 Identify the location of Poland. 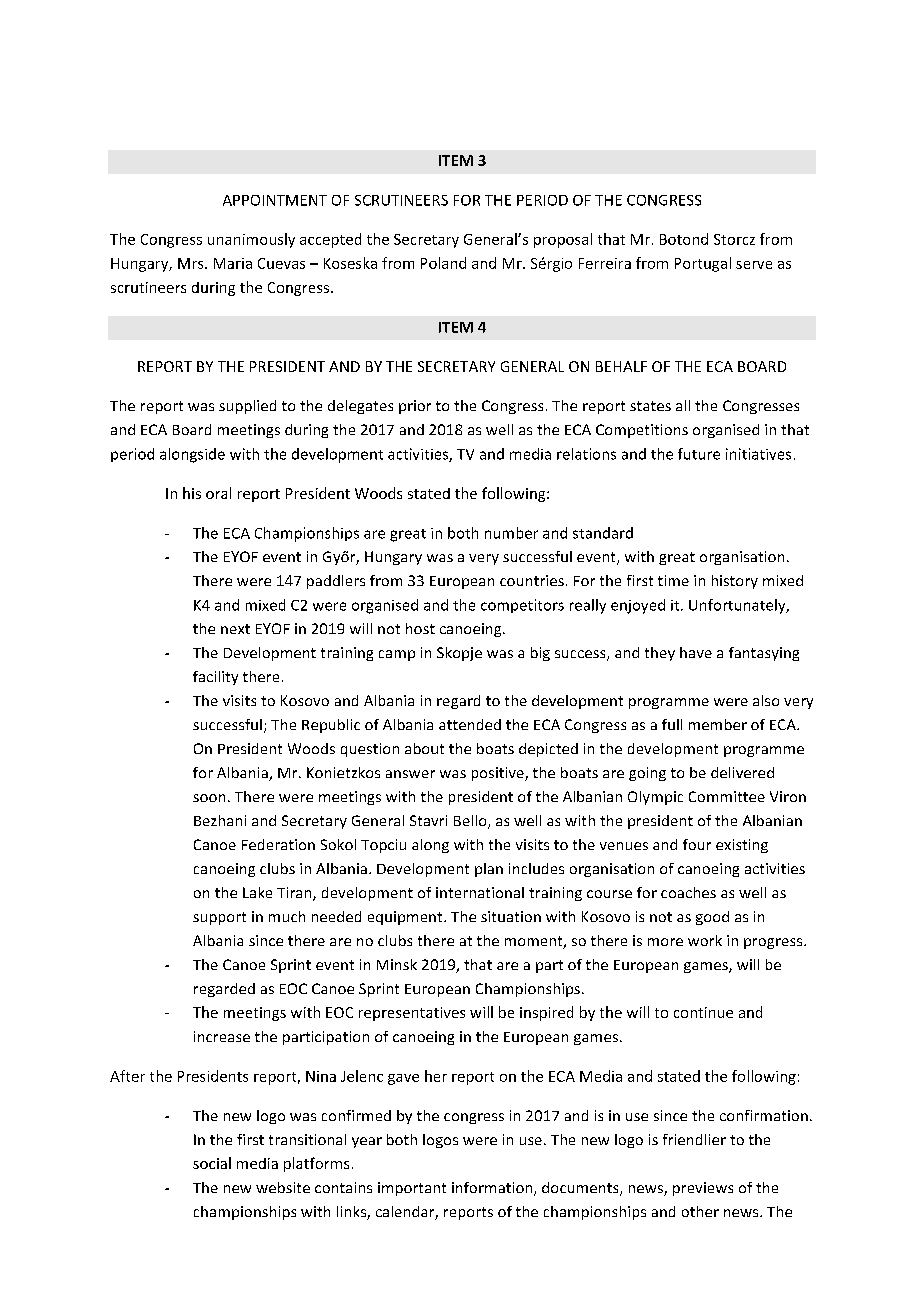
(443, 263).
